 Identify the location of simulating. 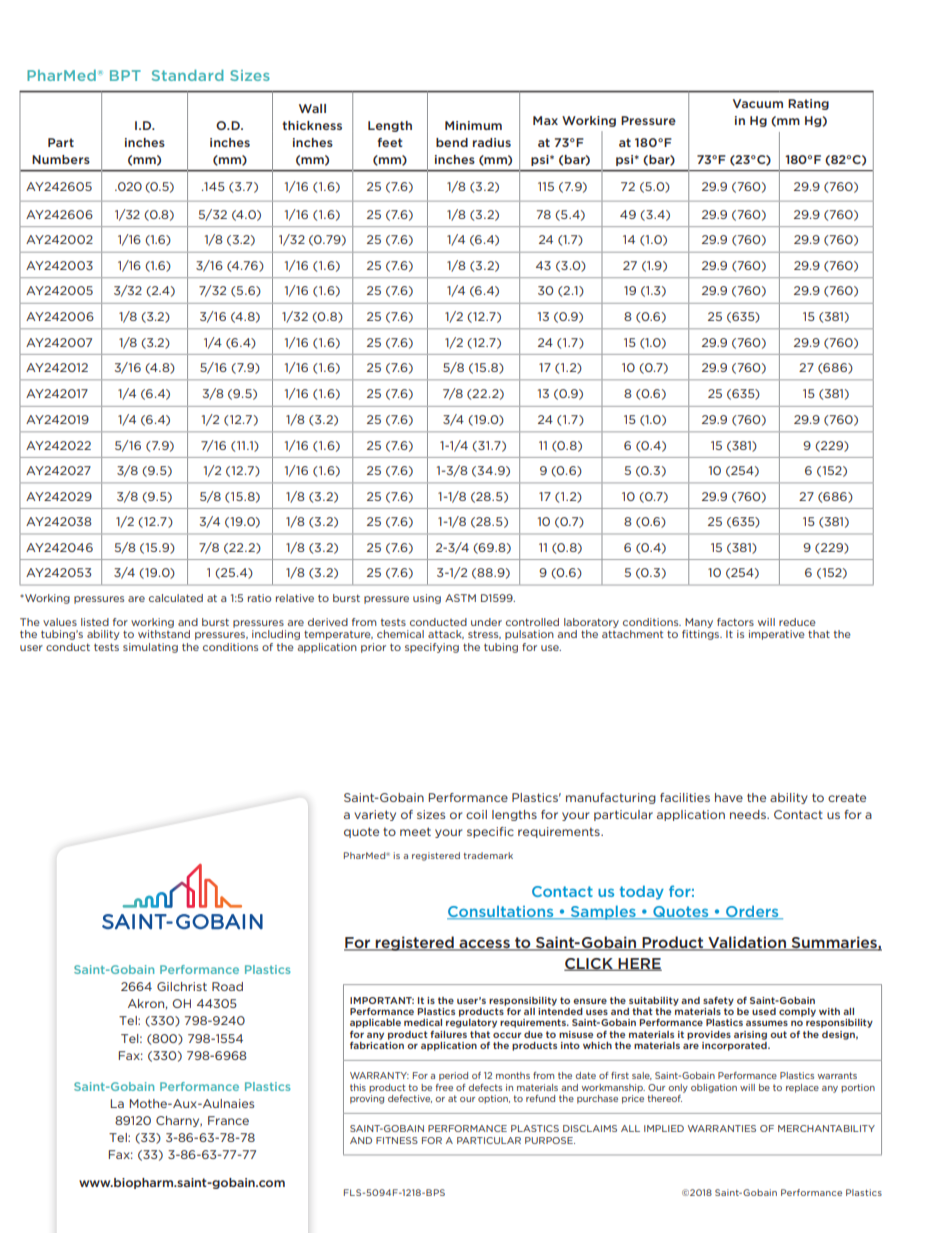
(150, 648).
